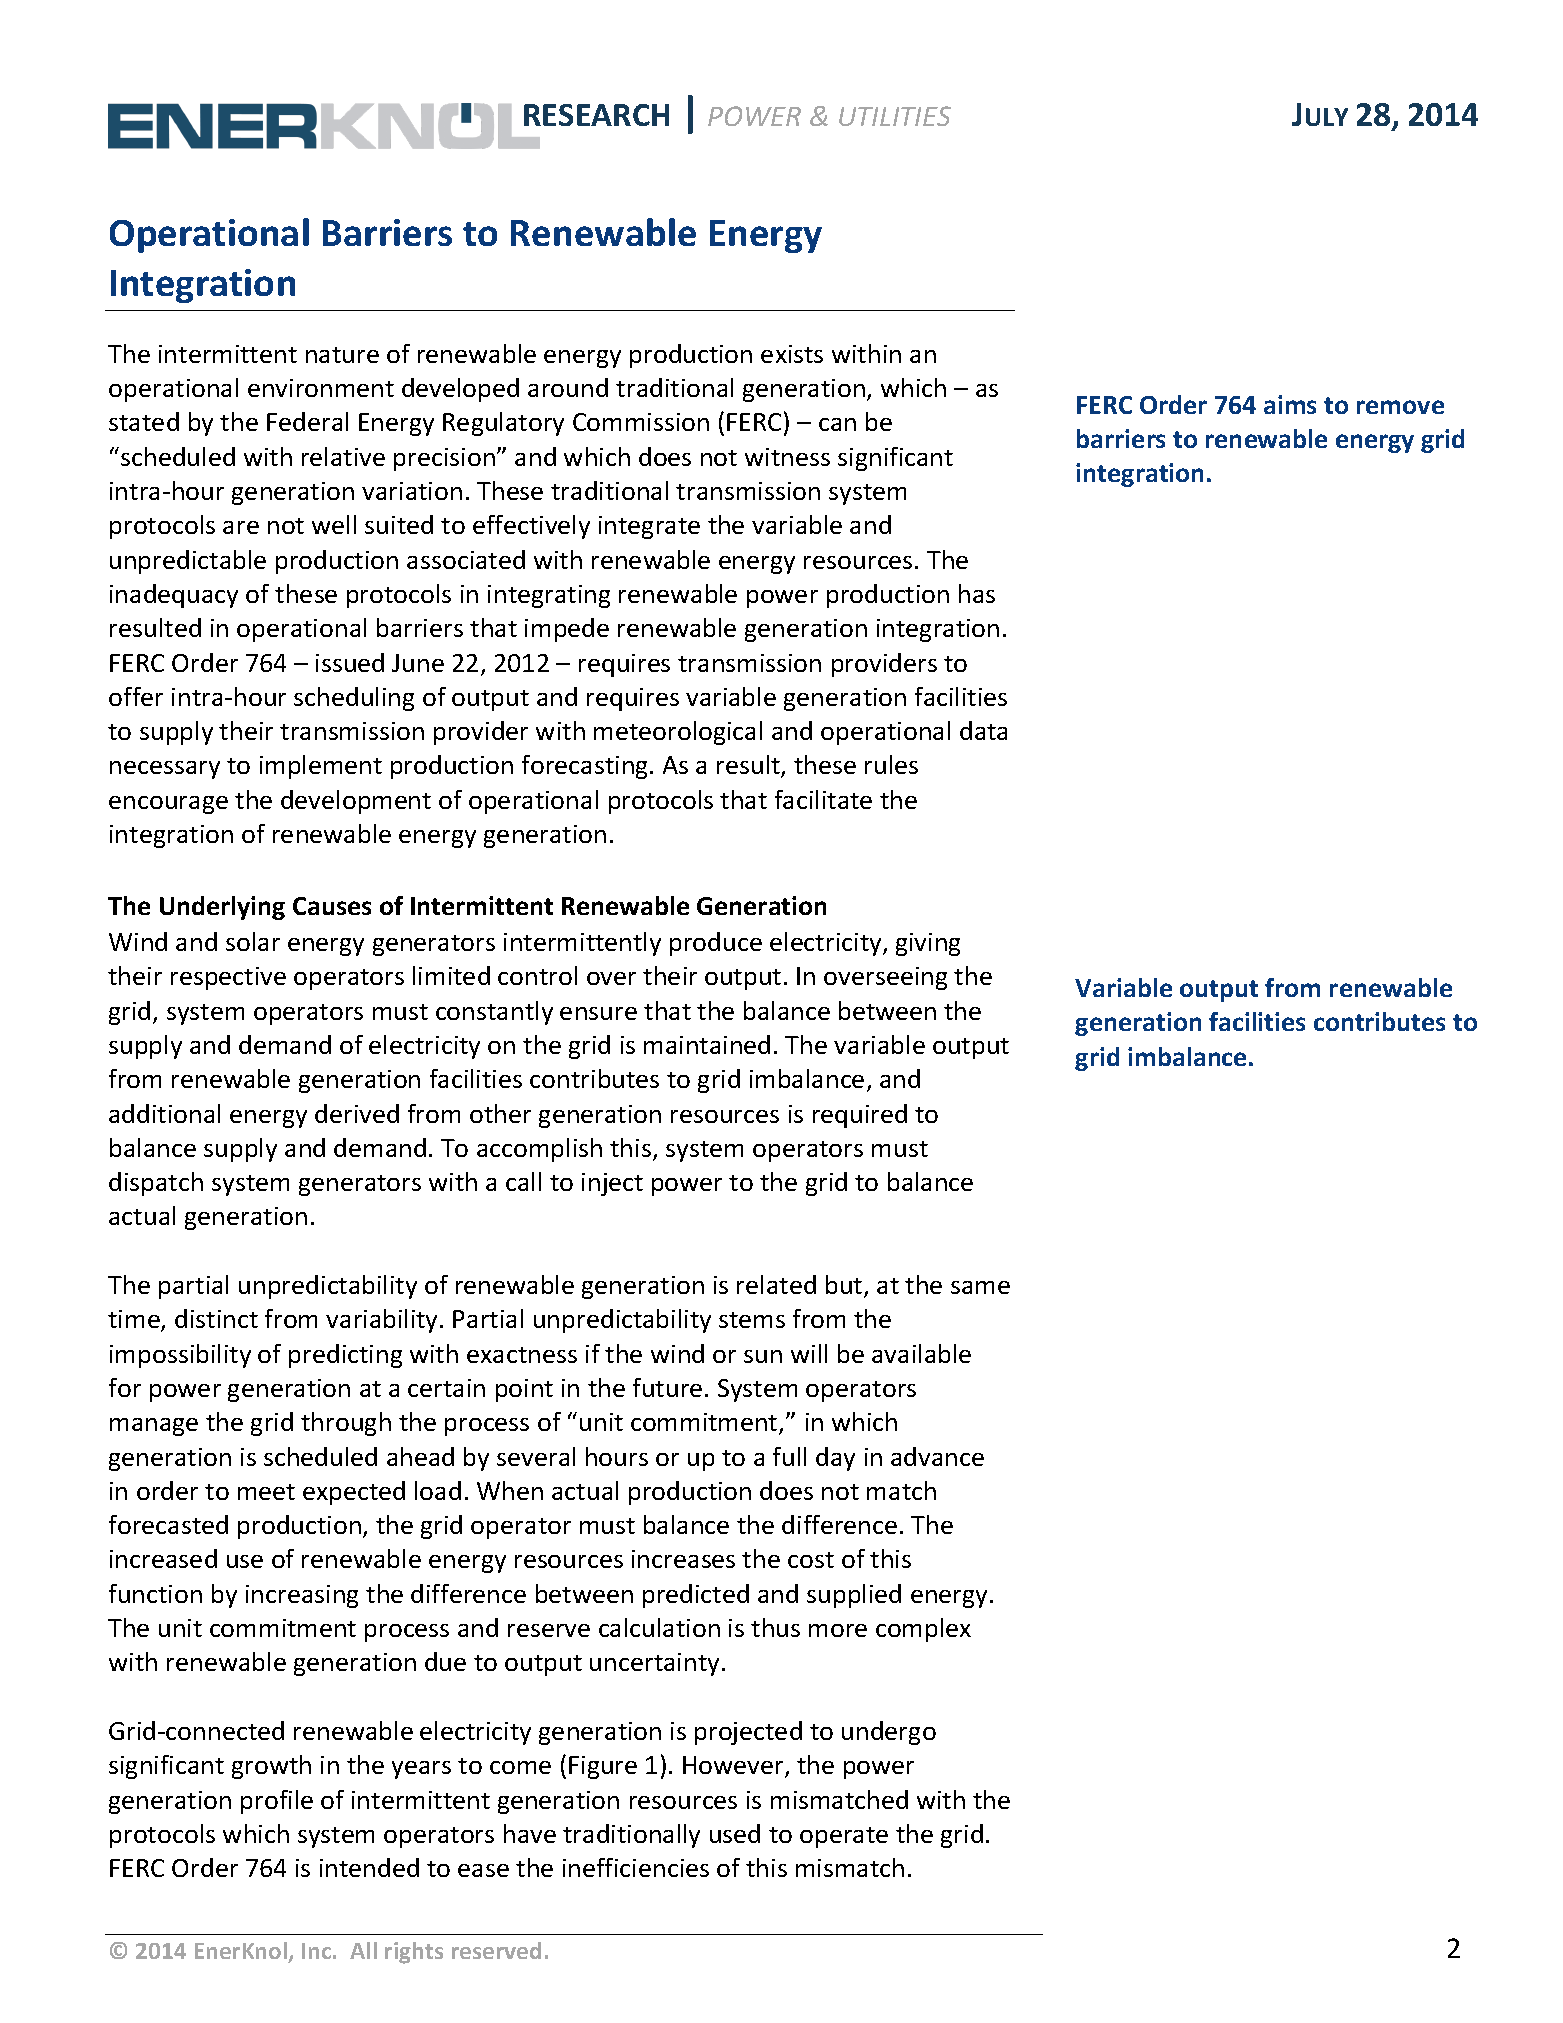 This image has height=2023, width=1563. What do you see at coordinates (241, 527) in the image?
I see `are` at bounding box center [241, 527].
